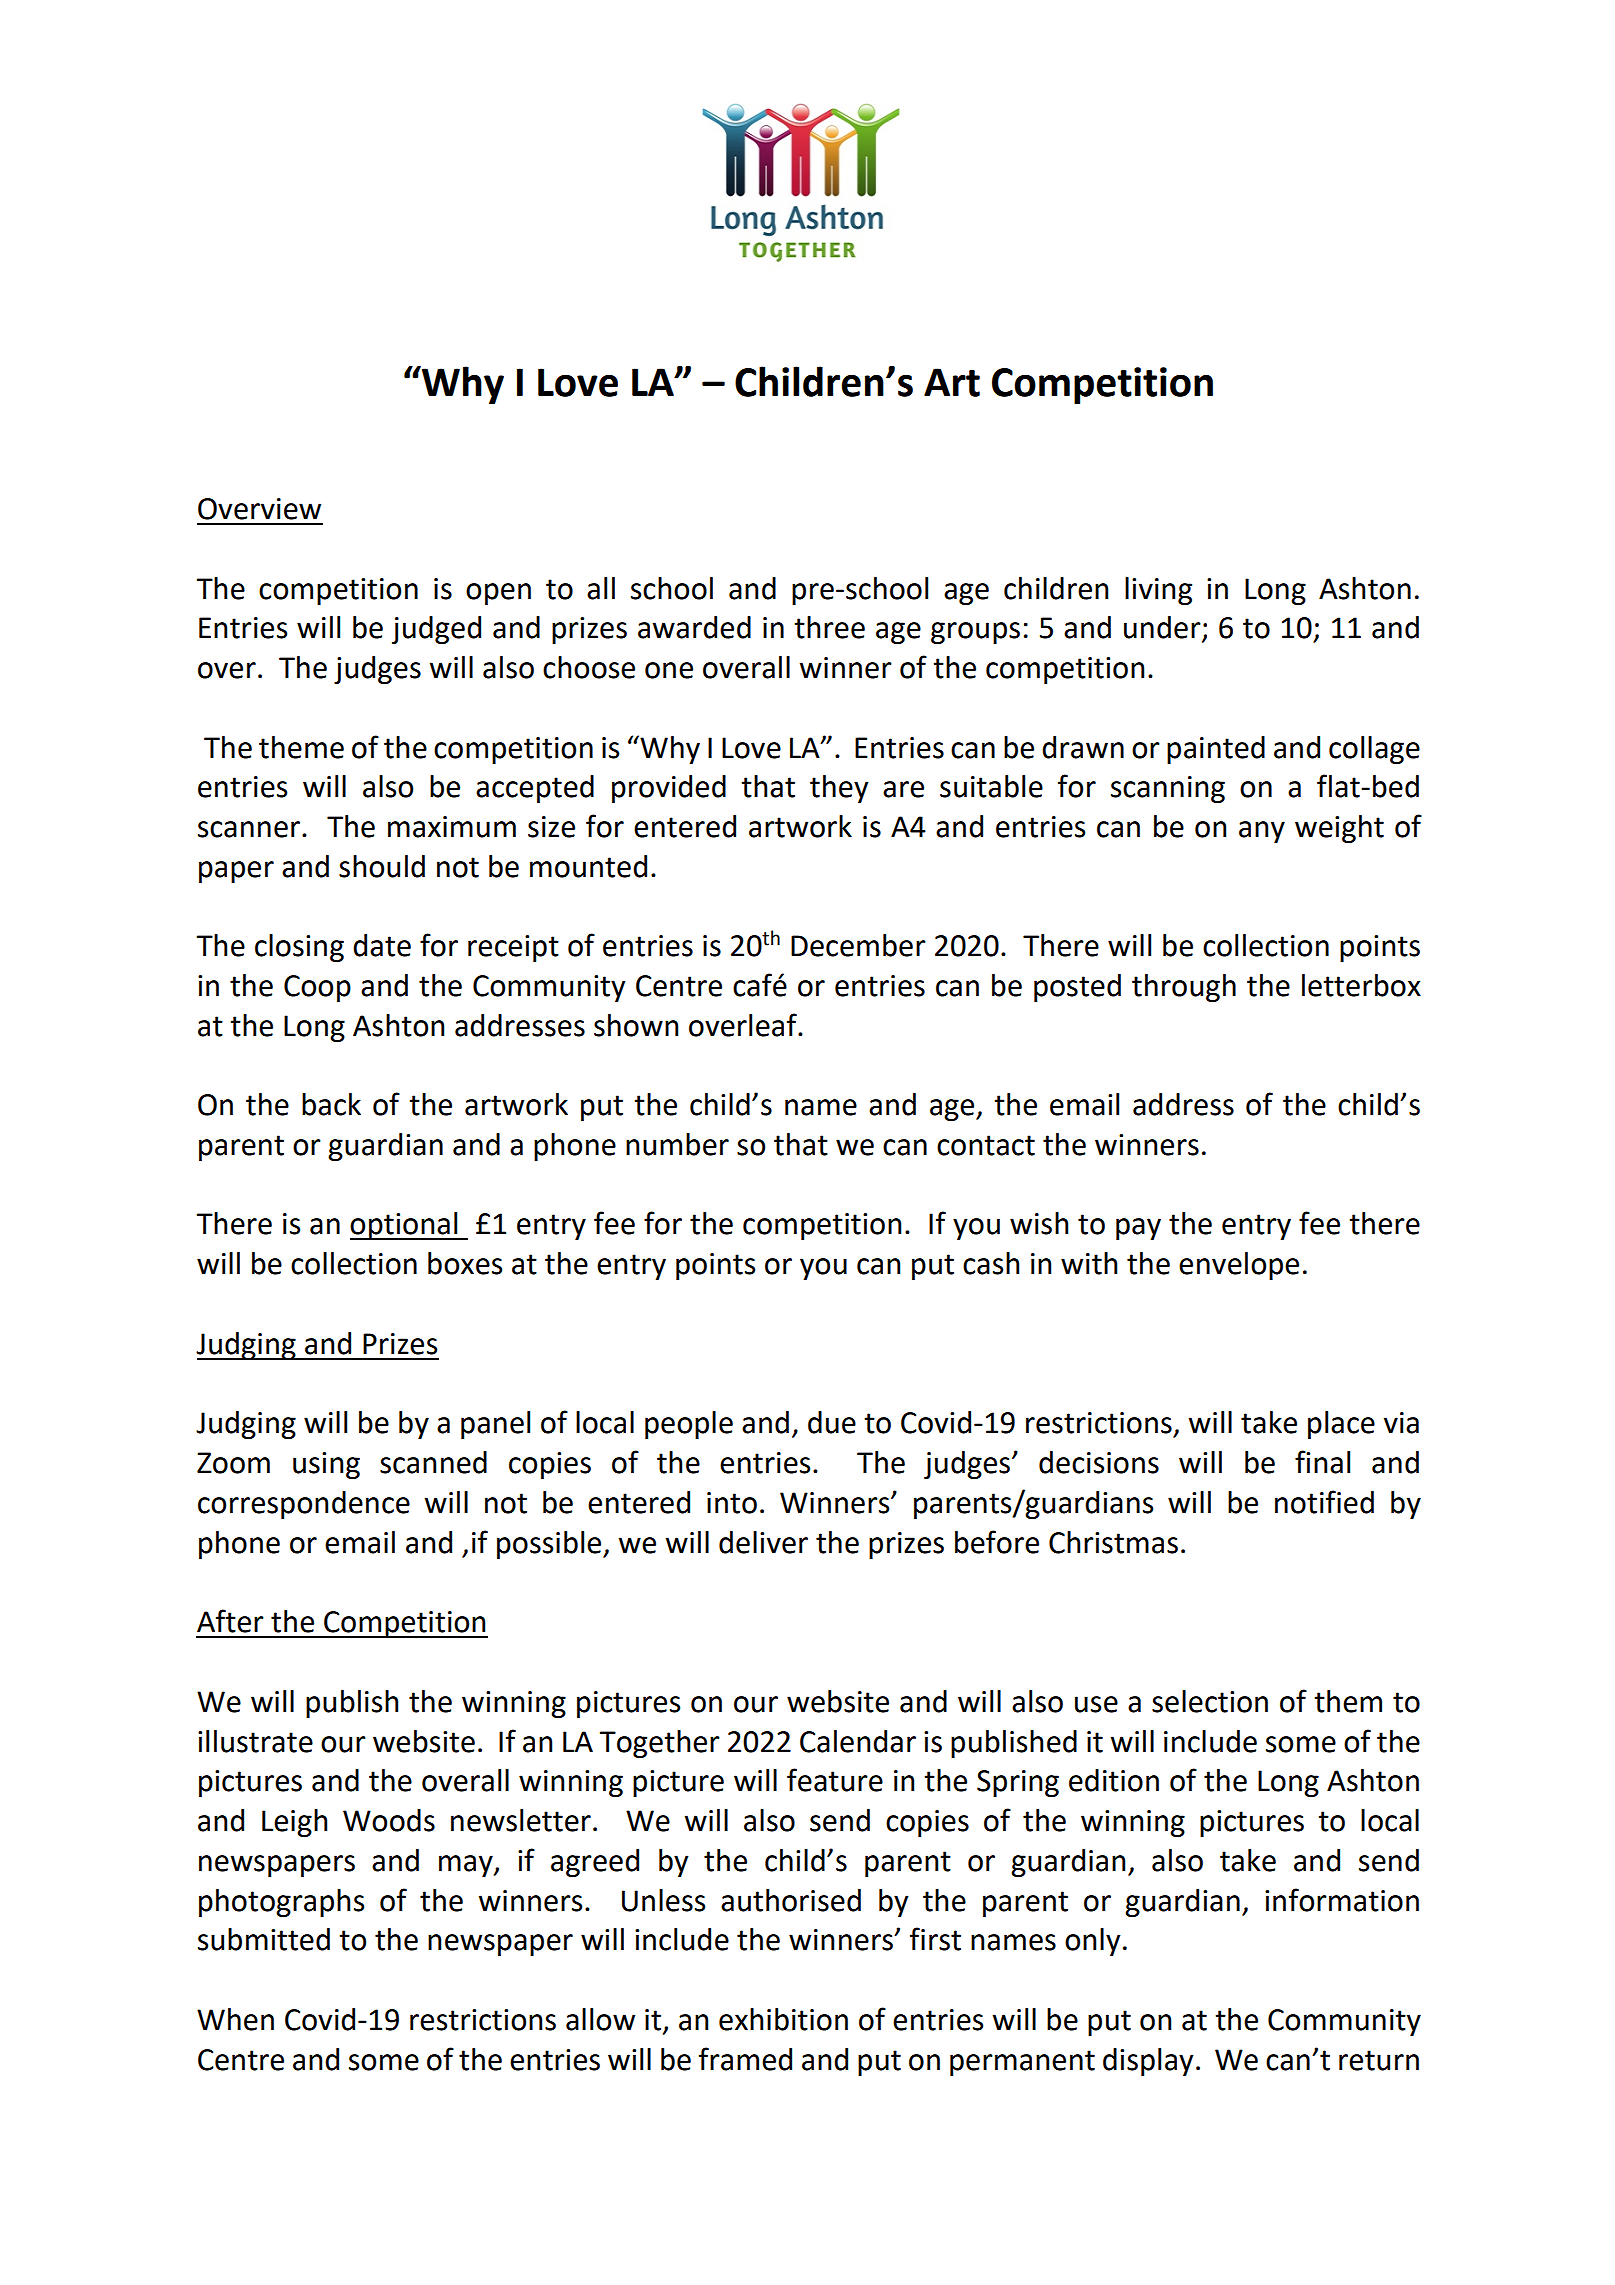  I want to click on December, so click(858, 945).
